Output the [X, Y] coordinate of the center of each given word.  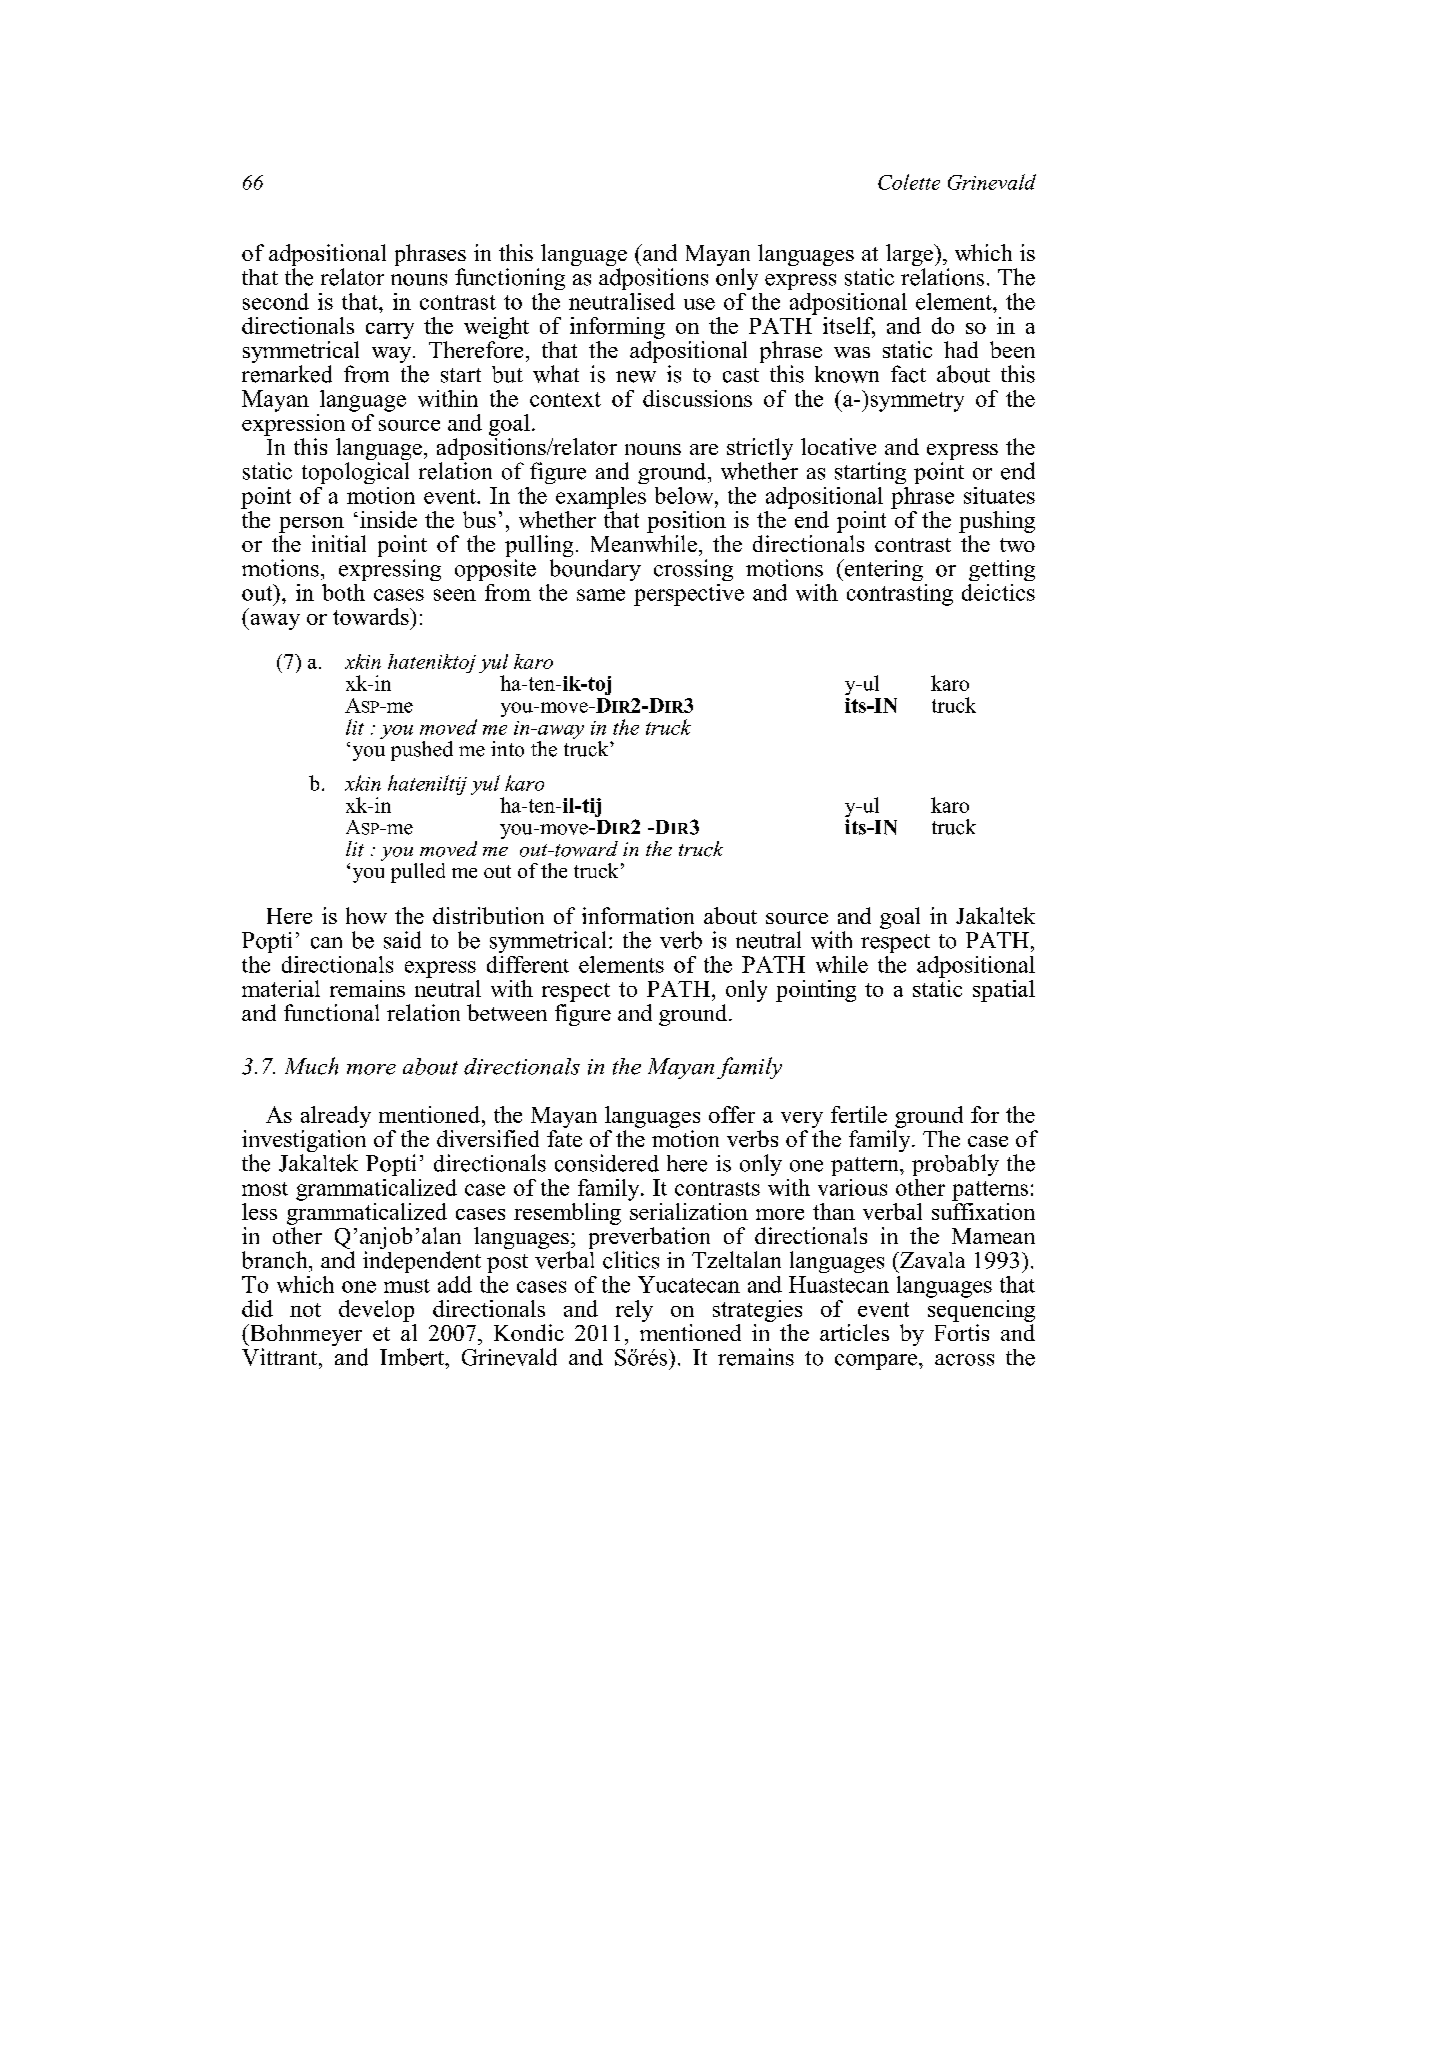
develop [376, 1311]
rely [634, 1311]
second [276, 301]
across [964, 1360]
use [699, 304]
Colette [909, 182]
